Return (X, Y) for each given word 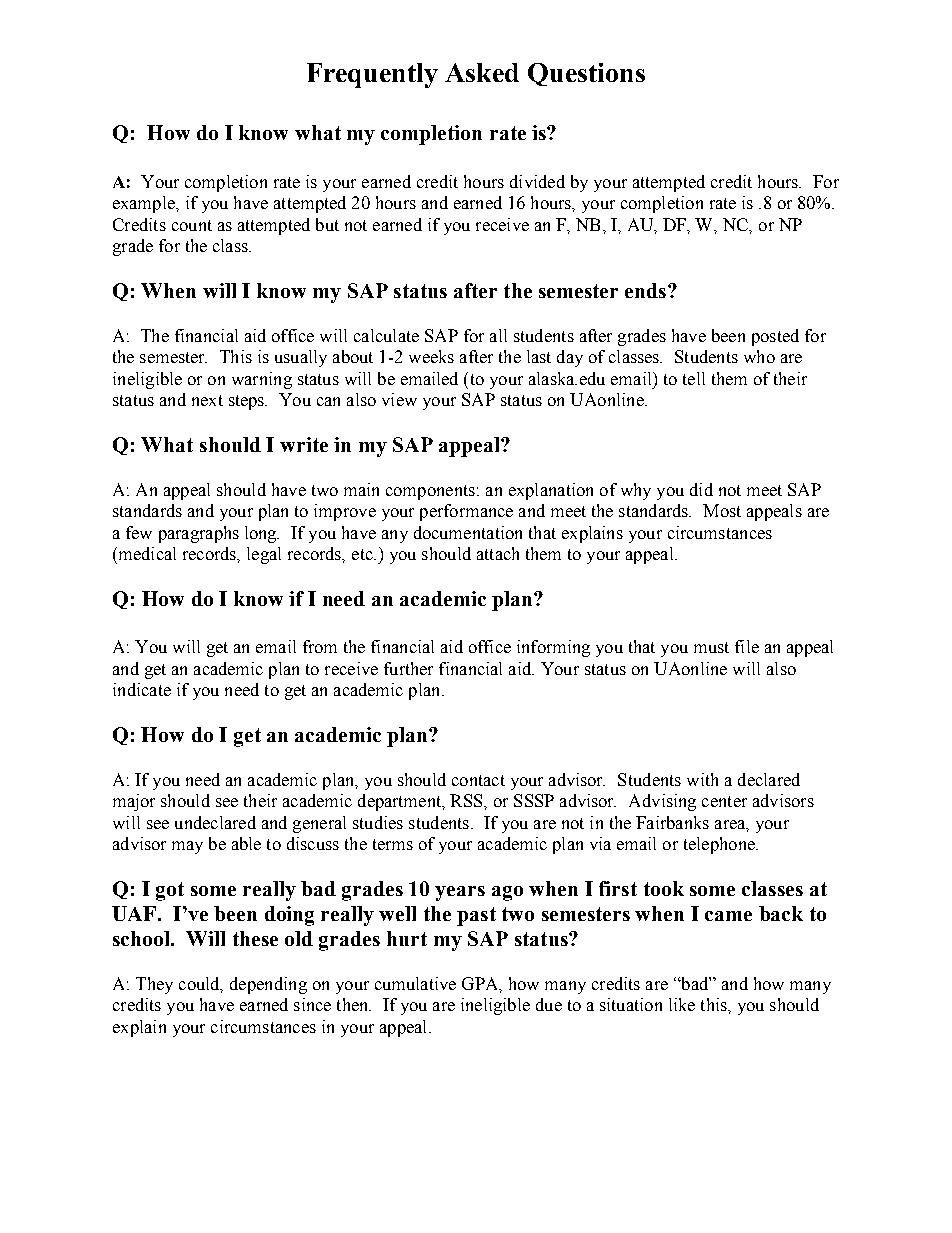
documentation (468, 532)
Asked (482, 72)
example (145, 204)
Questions (586, 74)
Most (722, 510)
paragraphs (199, 534)
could (200, 984)
